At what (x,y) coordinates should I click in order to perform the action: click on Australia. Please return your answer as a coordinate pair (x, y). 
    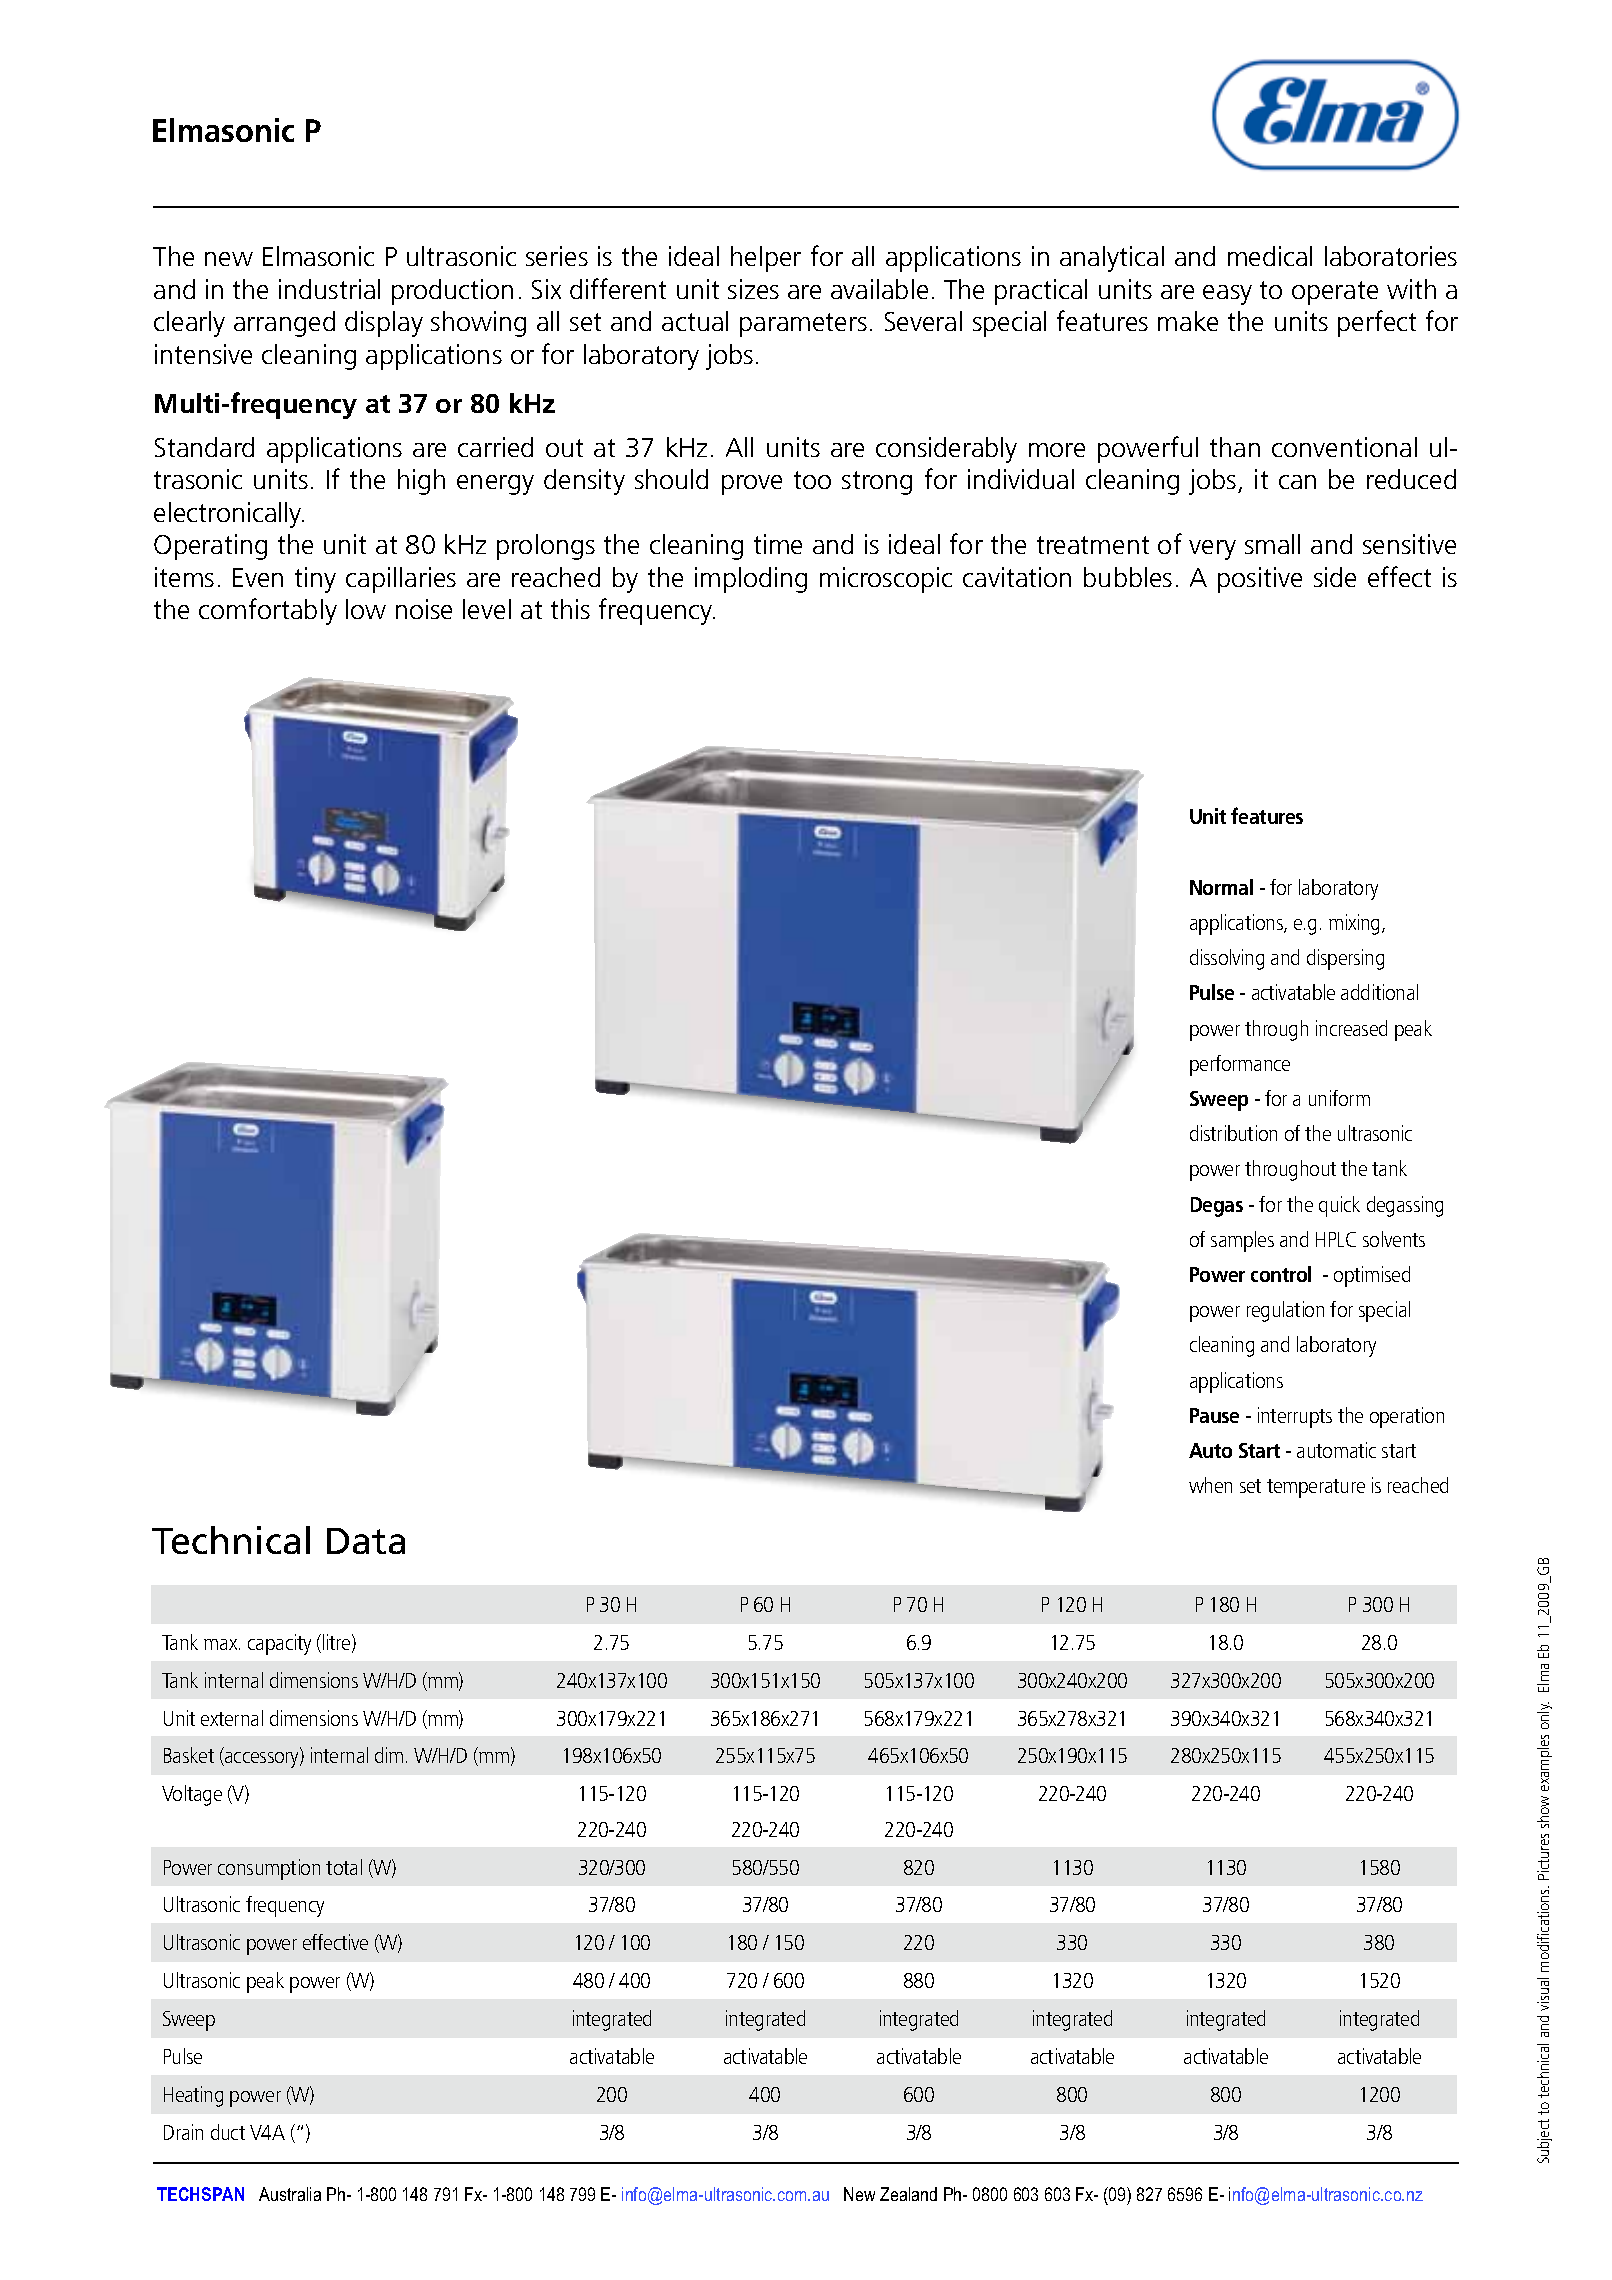
    Looking at the image, I should click on (290, 2194).
